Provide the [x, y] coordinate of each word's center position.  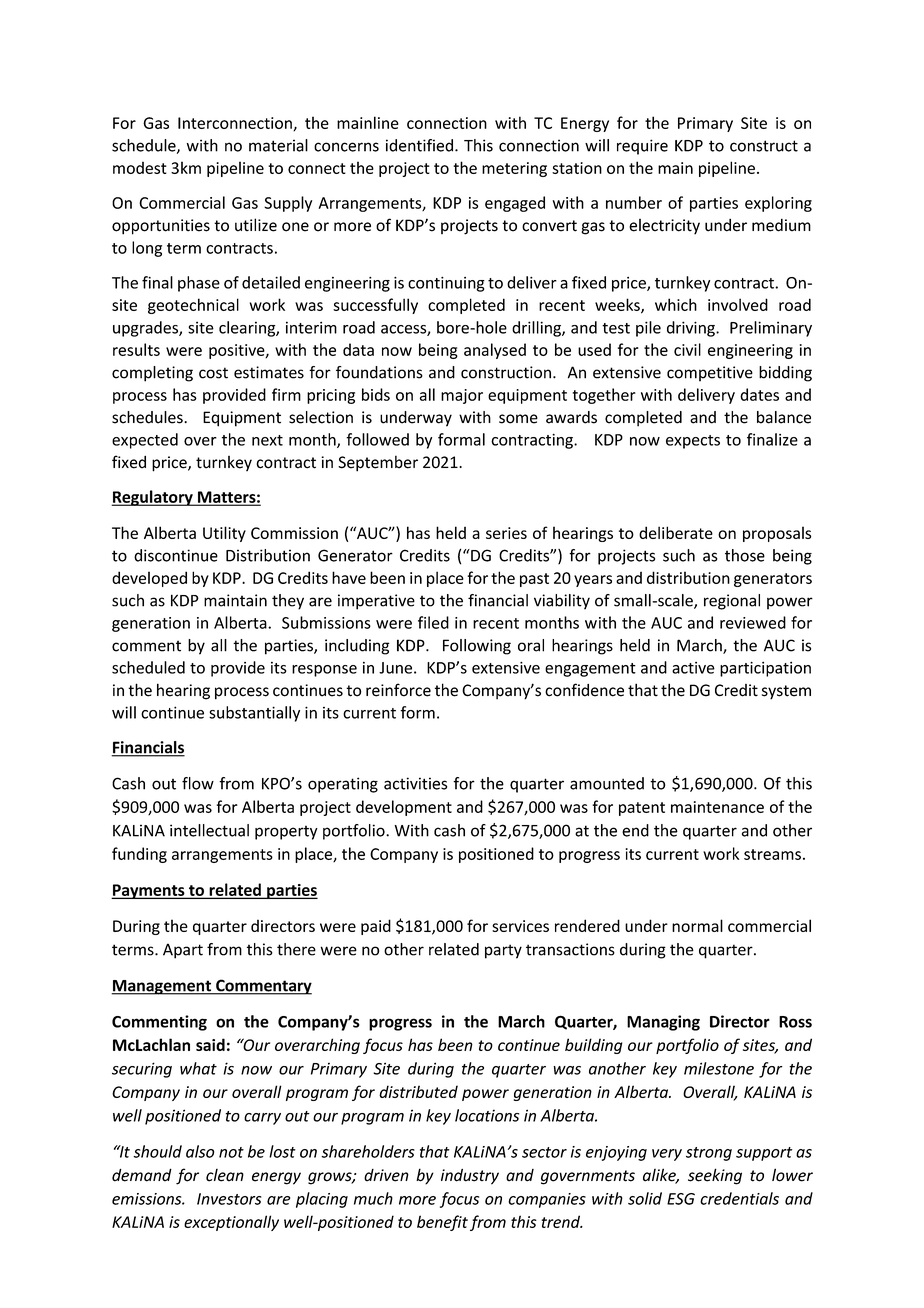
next [267, 440]
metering [514, 169]
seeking [715, 1176]
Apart [183, 951]
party [503, 951]
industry [470, 1177]
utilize [256, 225]
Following [477, 647]
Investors [229, 1199]
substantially [254, 714]
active [693, 668]
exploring [778, 204]
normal [697, 925]
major [462, 396]
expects [693, 442]
